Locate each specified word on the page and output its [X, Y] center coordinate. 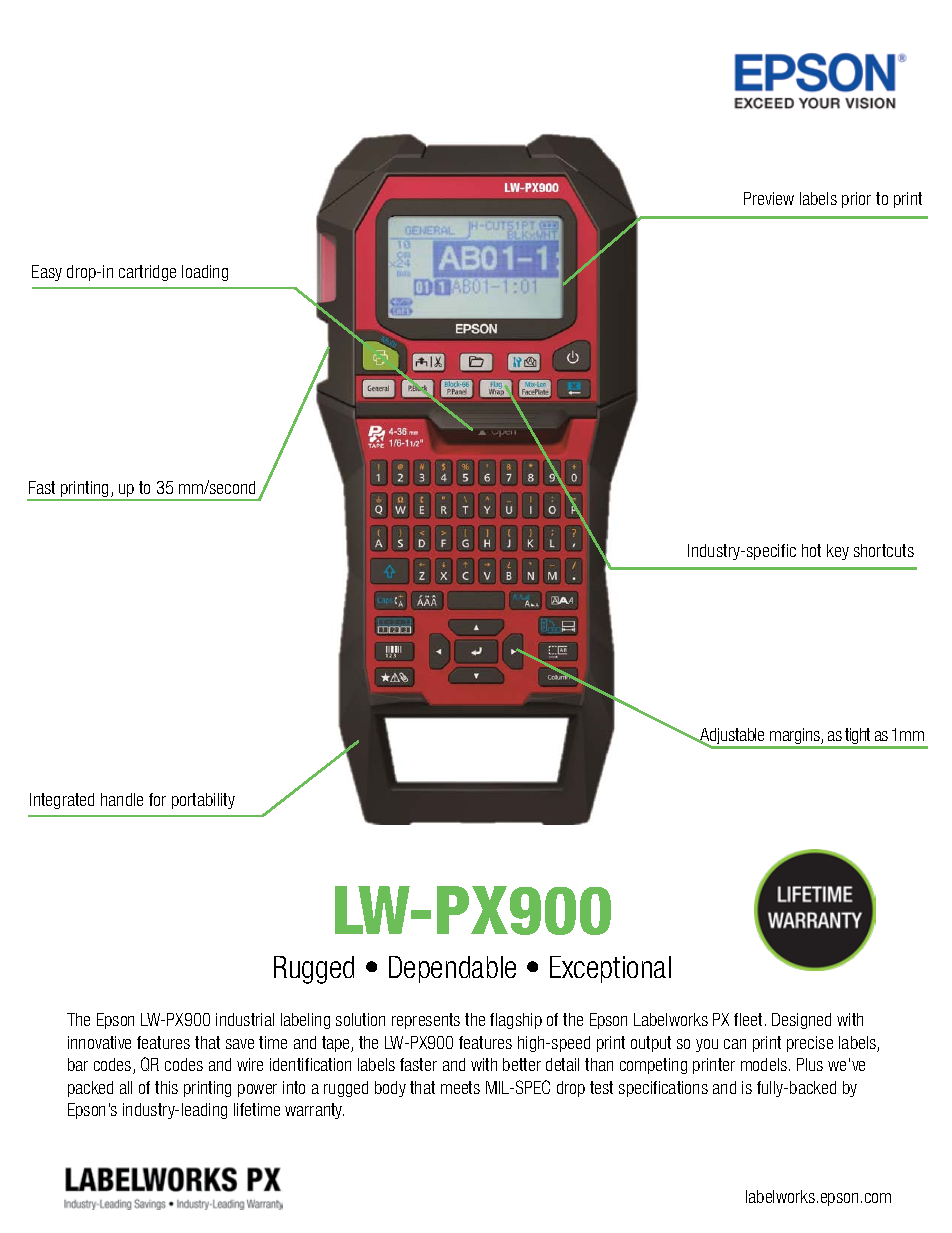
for [157, 799]
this [166, 1087]
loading [205, 273]
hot [811, 550]
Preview [769, 198]
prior [856, 200]
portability [203, 801]
